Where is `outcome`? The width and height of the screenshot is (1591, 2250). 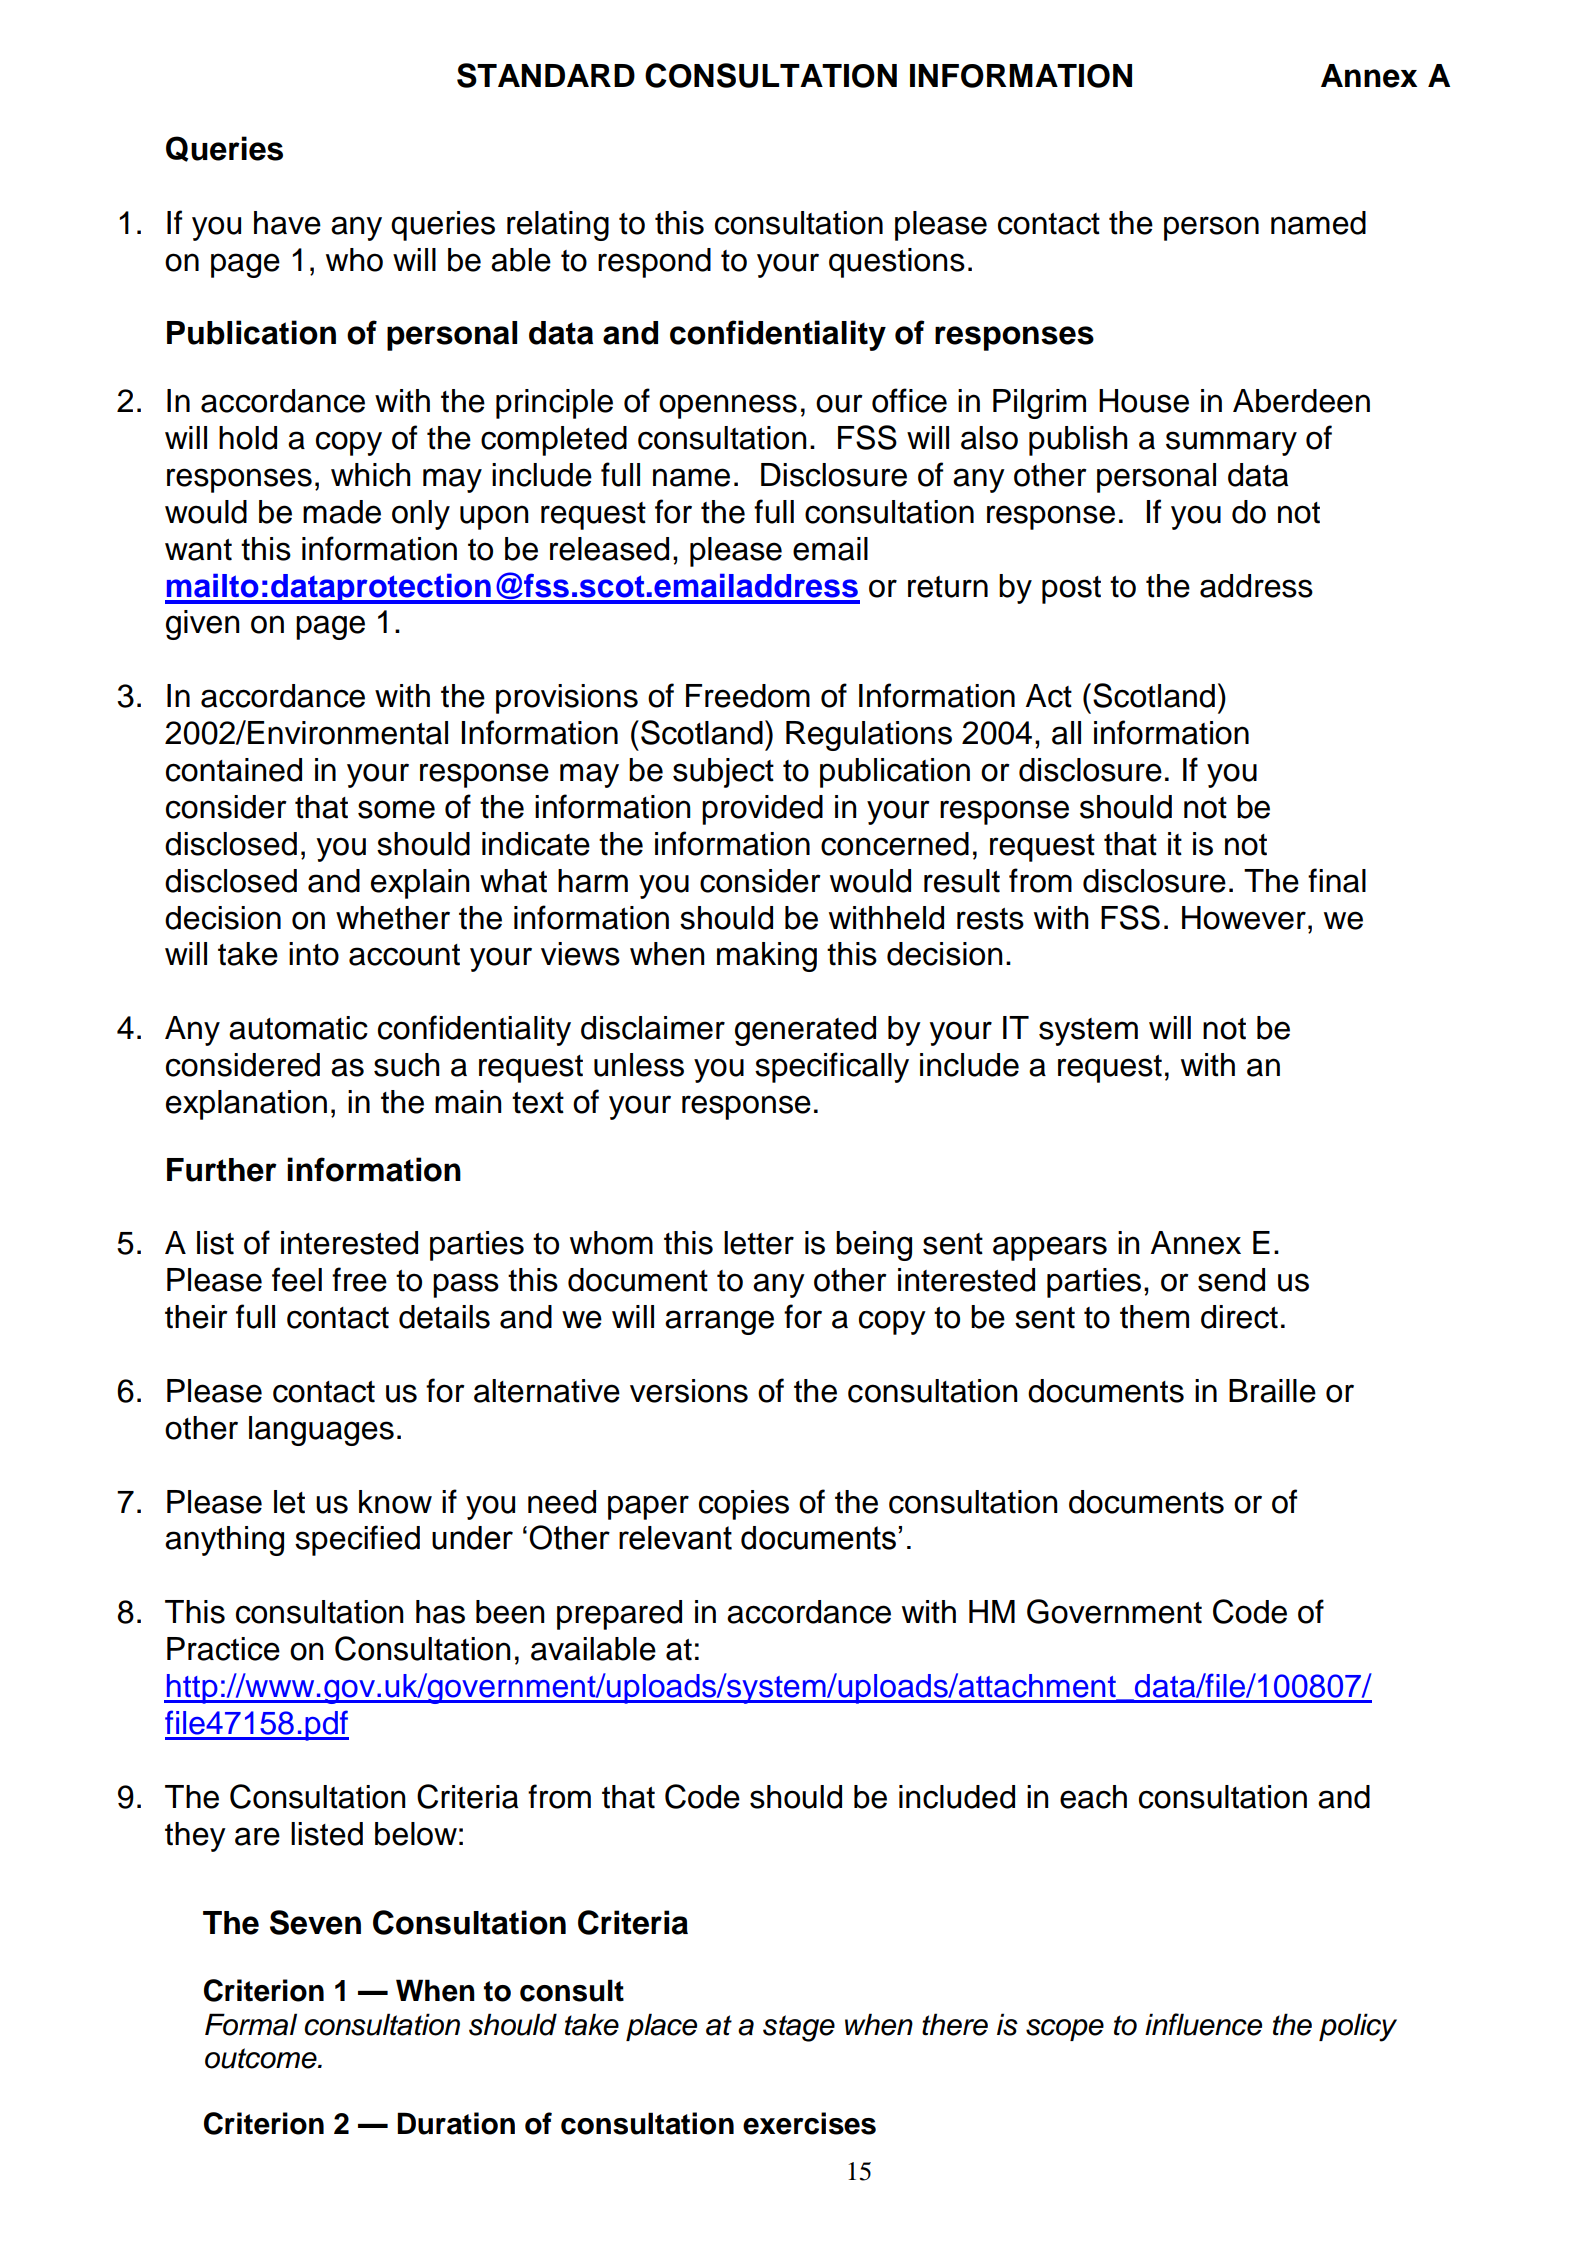
outcome is located at coordinates (262, 2058).
